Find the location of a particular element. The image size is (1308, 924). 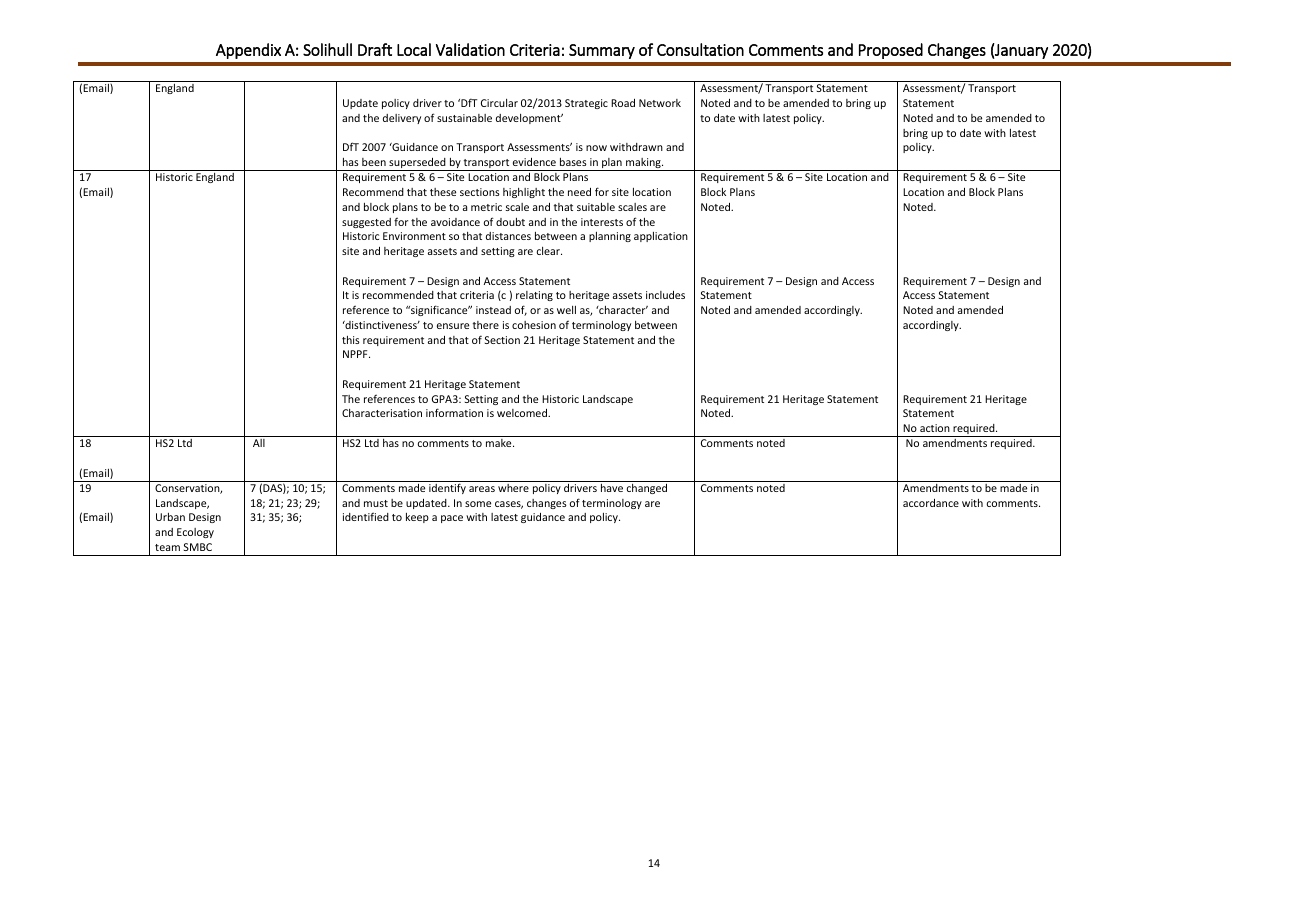

includes is located at coordinates (665, 295).
